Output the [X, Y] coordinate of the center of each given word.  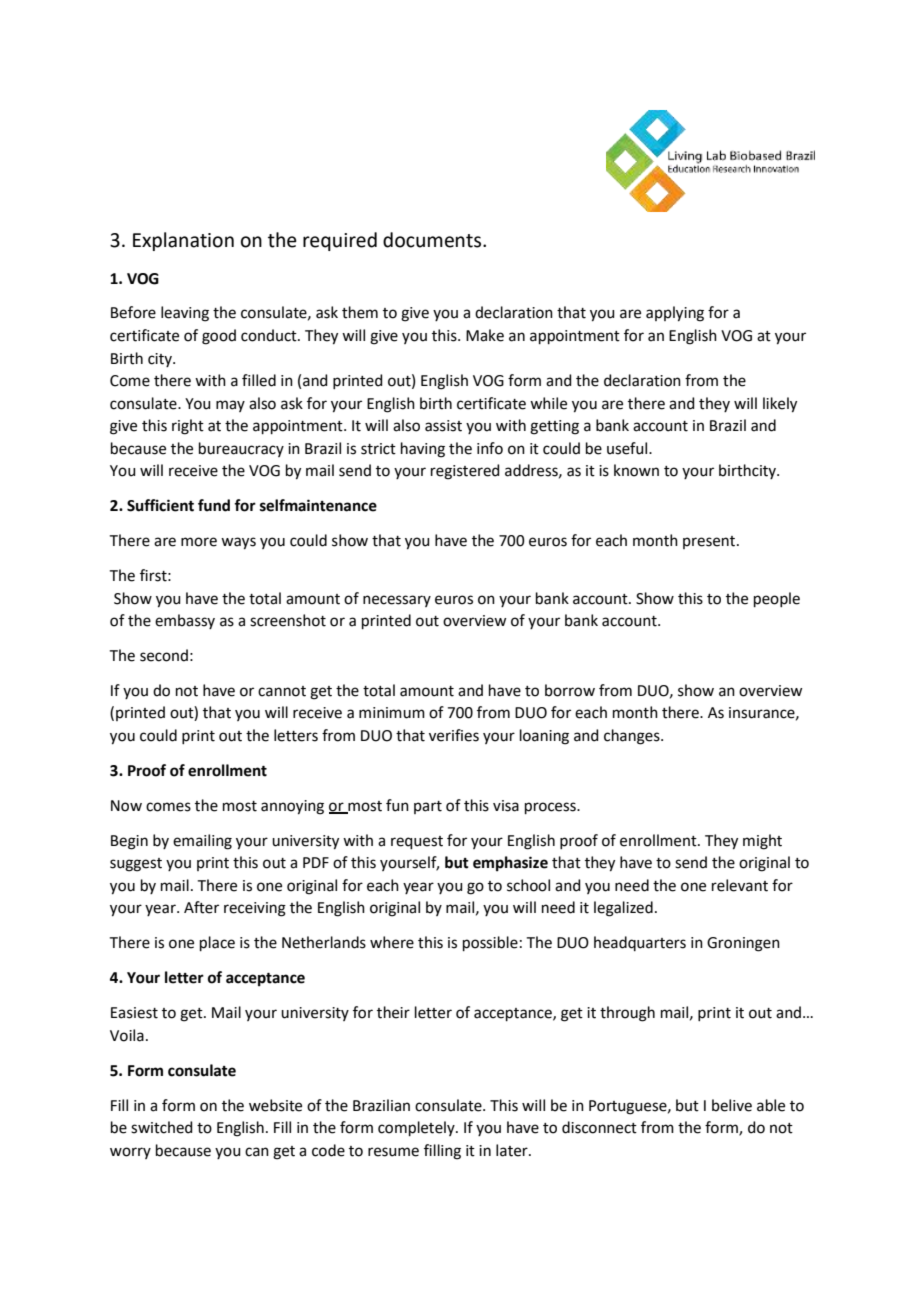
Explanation [183, 241]
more [199, 542]
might [762, 842]
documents [433, 240]
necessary [397, 601]
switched [162, 1127]
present [710, 542]
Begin [129, 842]
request [417, 842]
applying [675, 314]
